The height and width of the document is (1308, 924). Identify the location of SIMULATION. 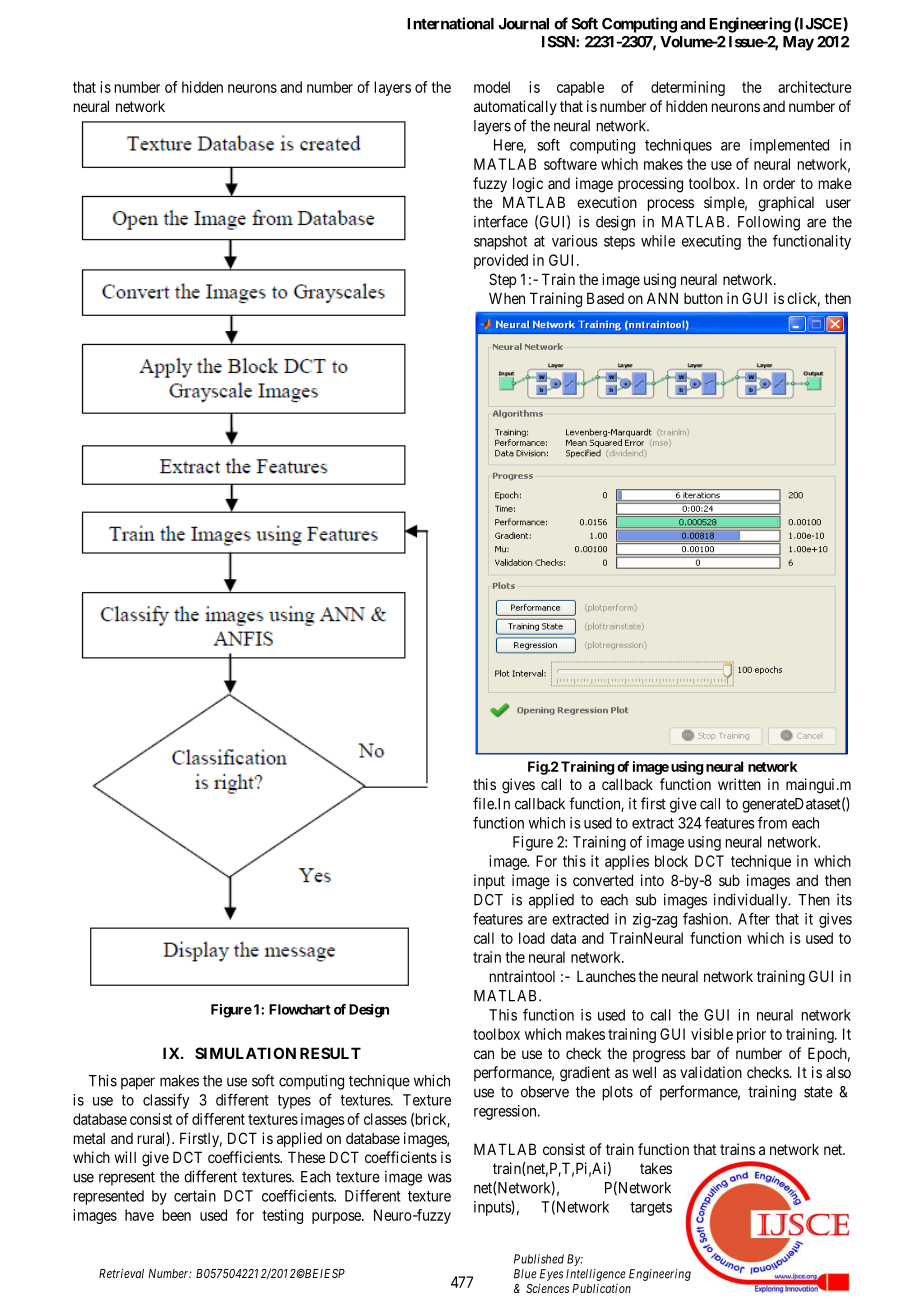
(245, 1053).
